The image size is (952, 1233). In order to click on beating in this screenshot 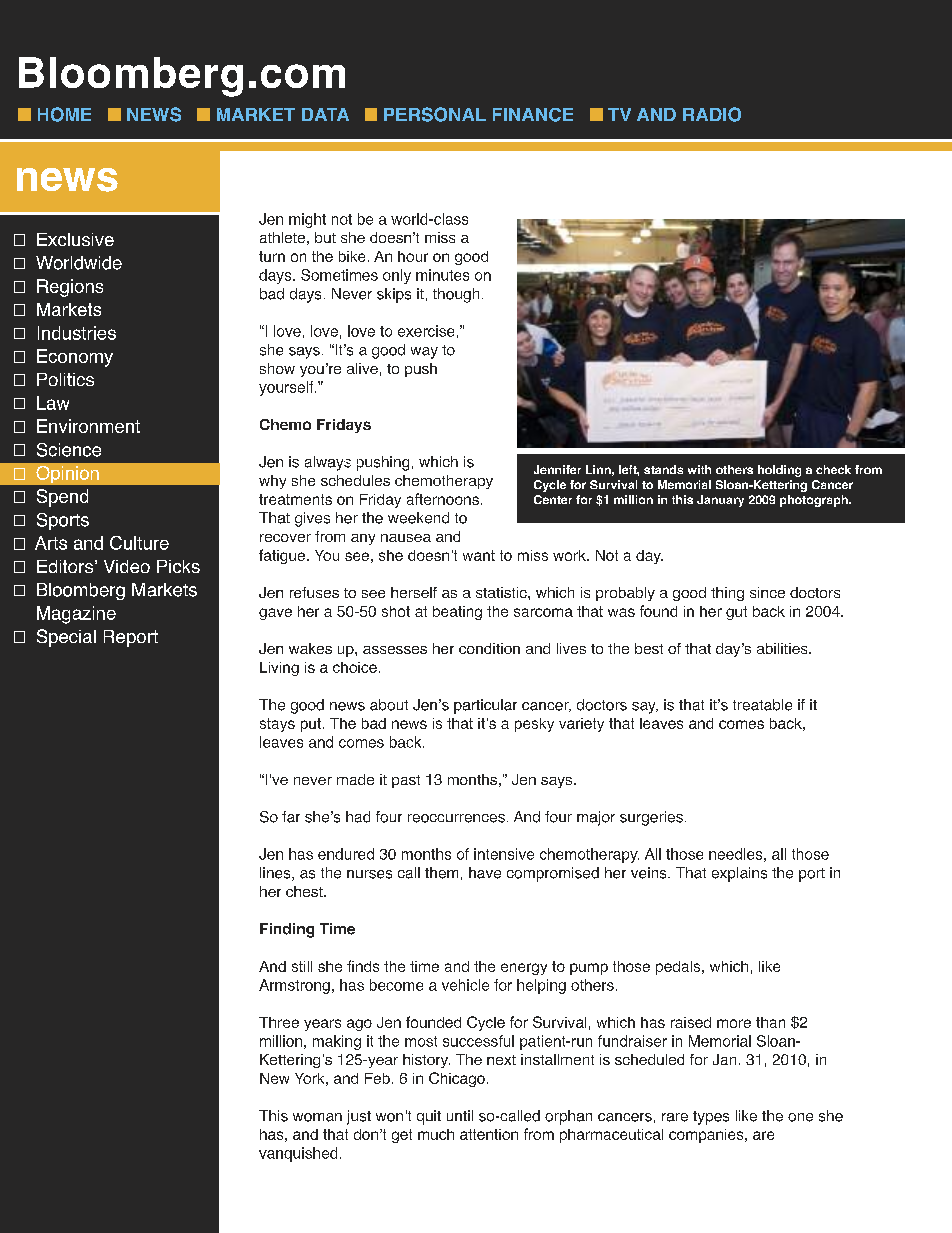, I will do `click(457, 613)`.
